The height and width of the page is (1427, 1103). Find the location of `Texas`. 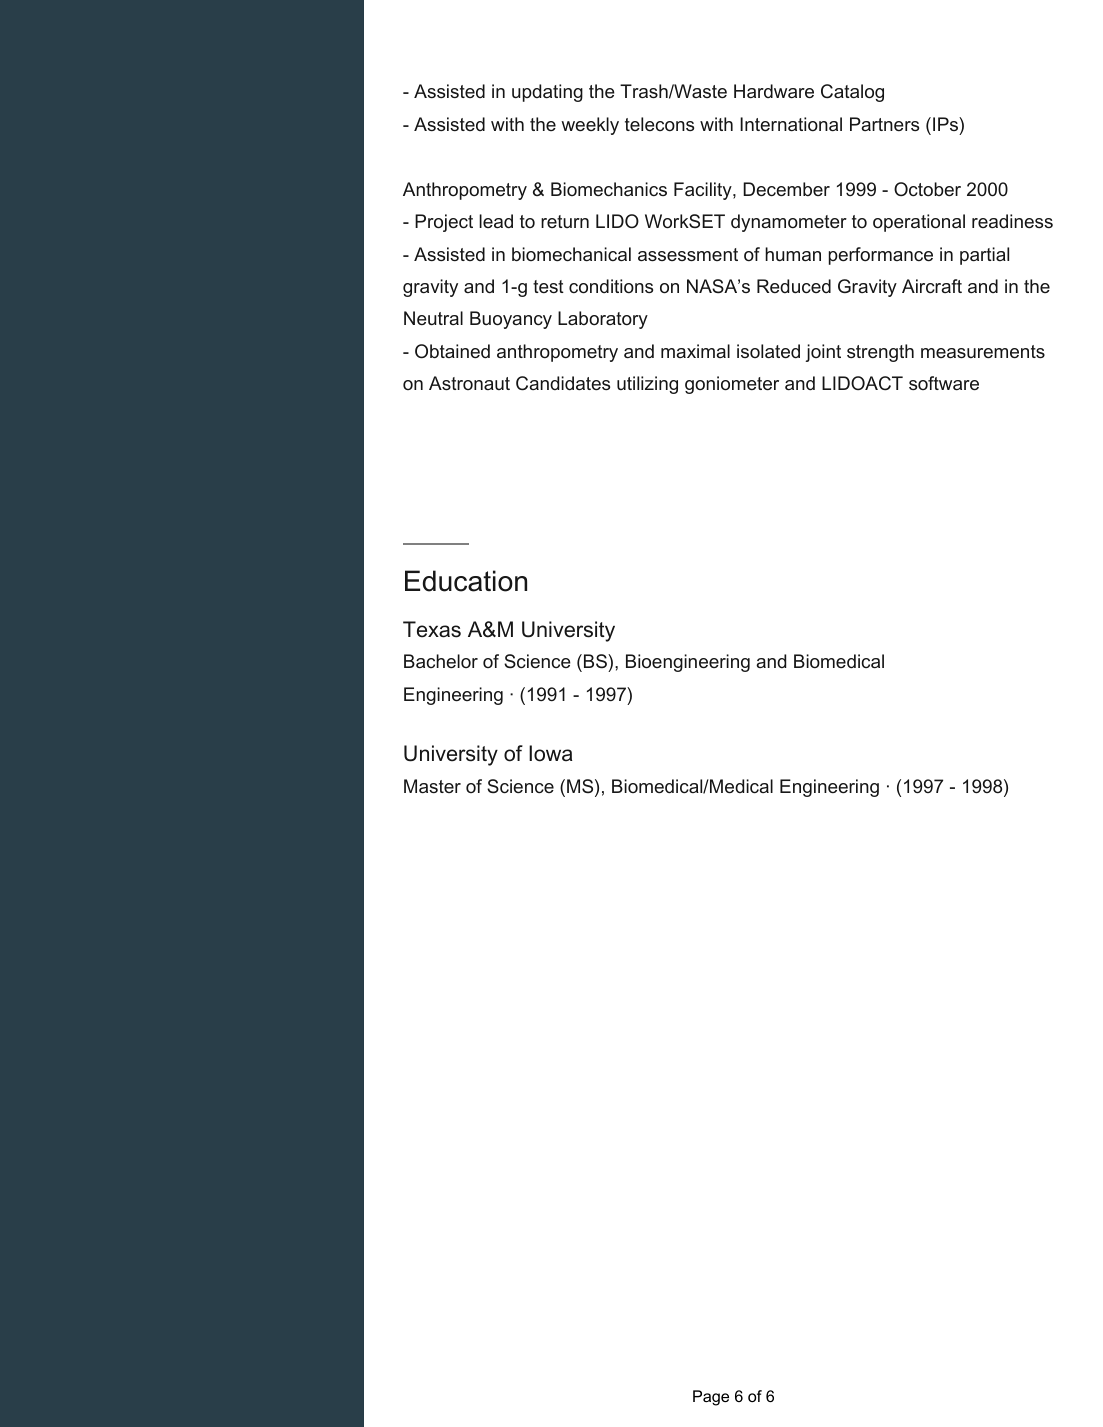

Texas is located at coordinates (432, 629).
